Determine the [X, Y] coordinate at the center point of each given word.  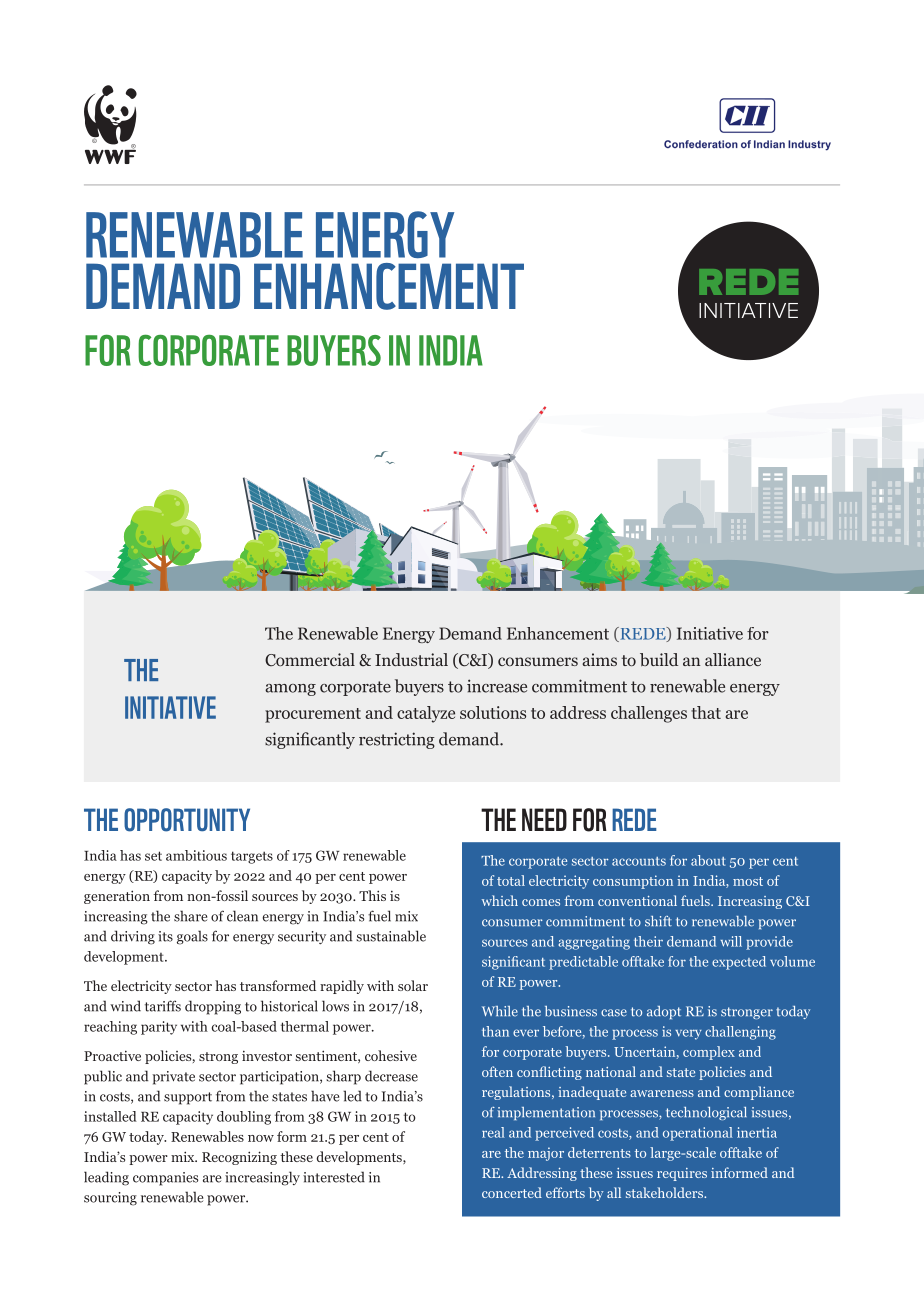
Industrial [411, 659]
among [290, 690]
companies [165, 1179]
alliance [733, 659]
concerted [512, 1192]
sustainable [391, 936]
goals [192, 937]
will [731, 941]
